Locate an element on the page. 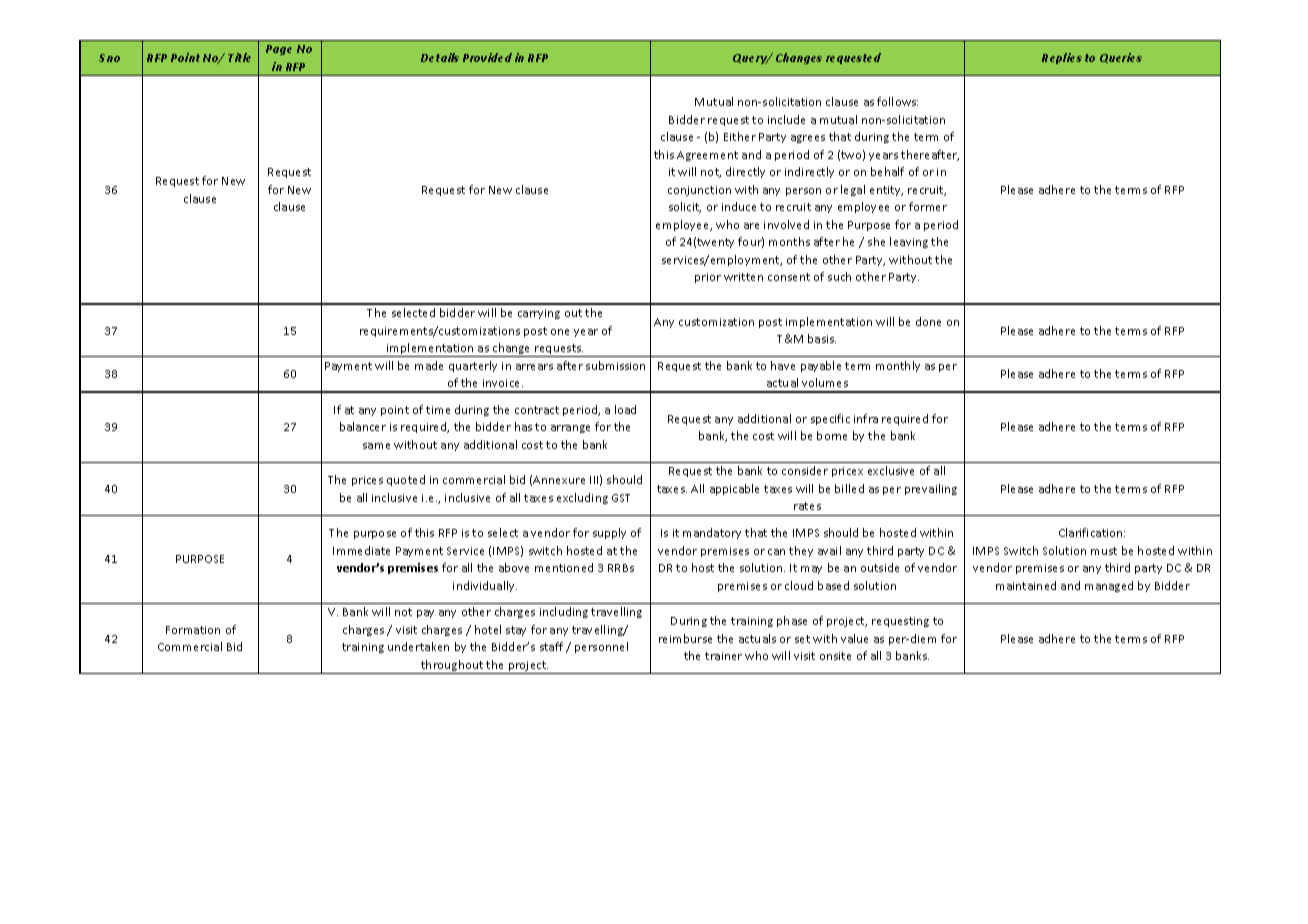 The image size is (1308, 924). done is located at coordinates (928, 321).
